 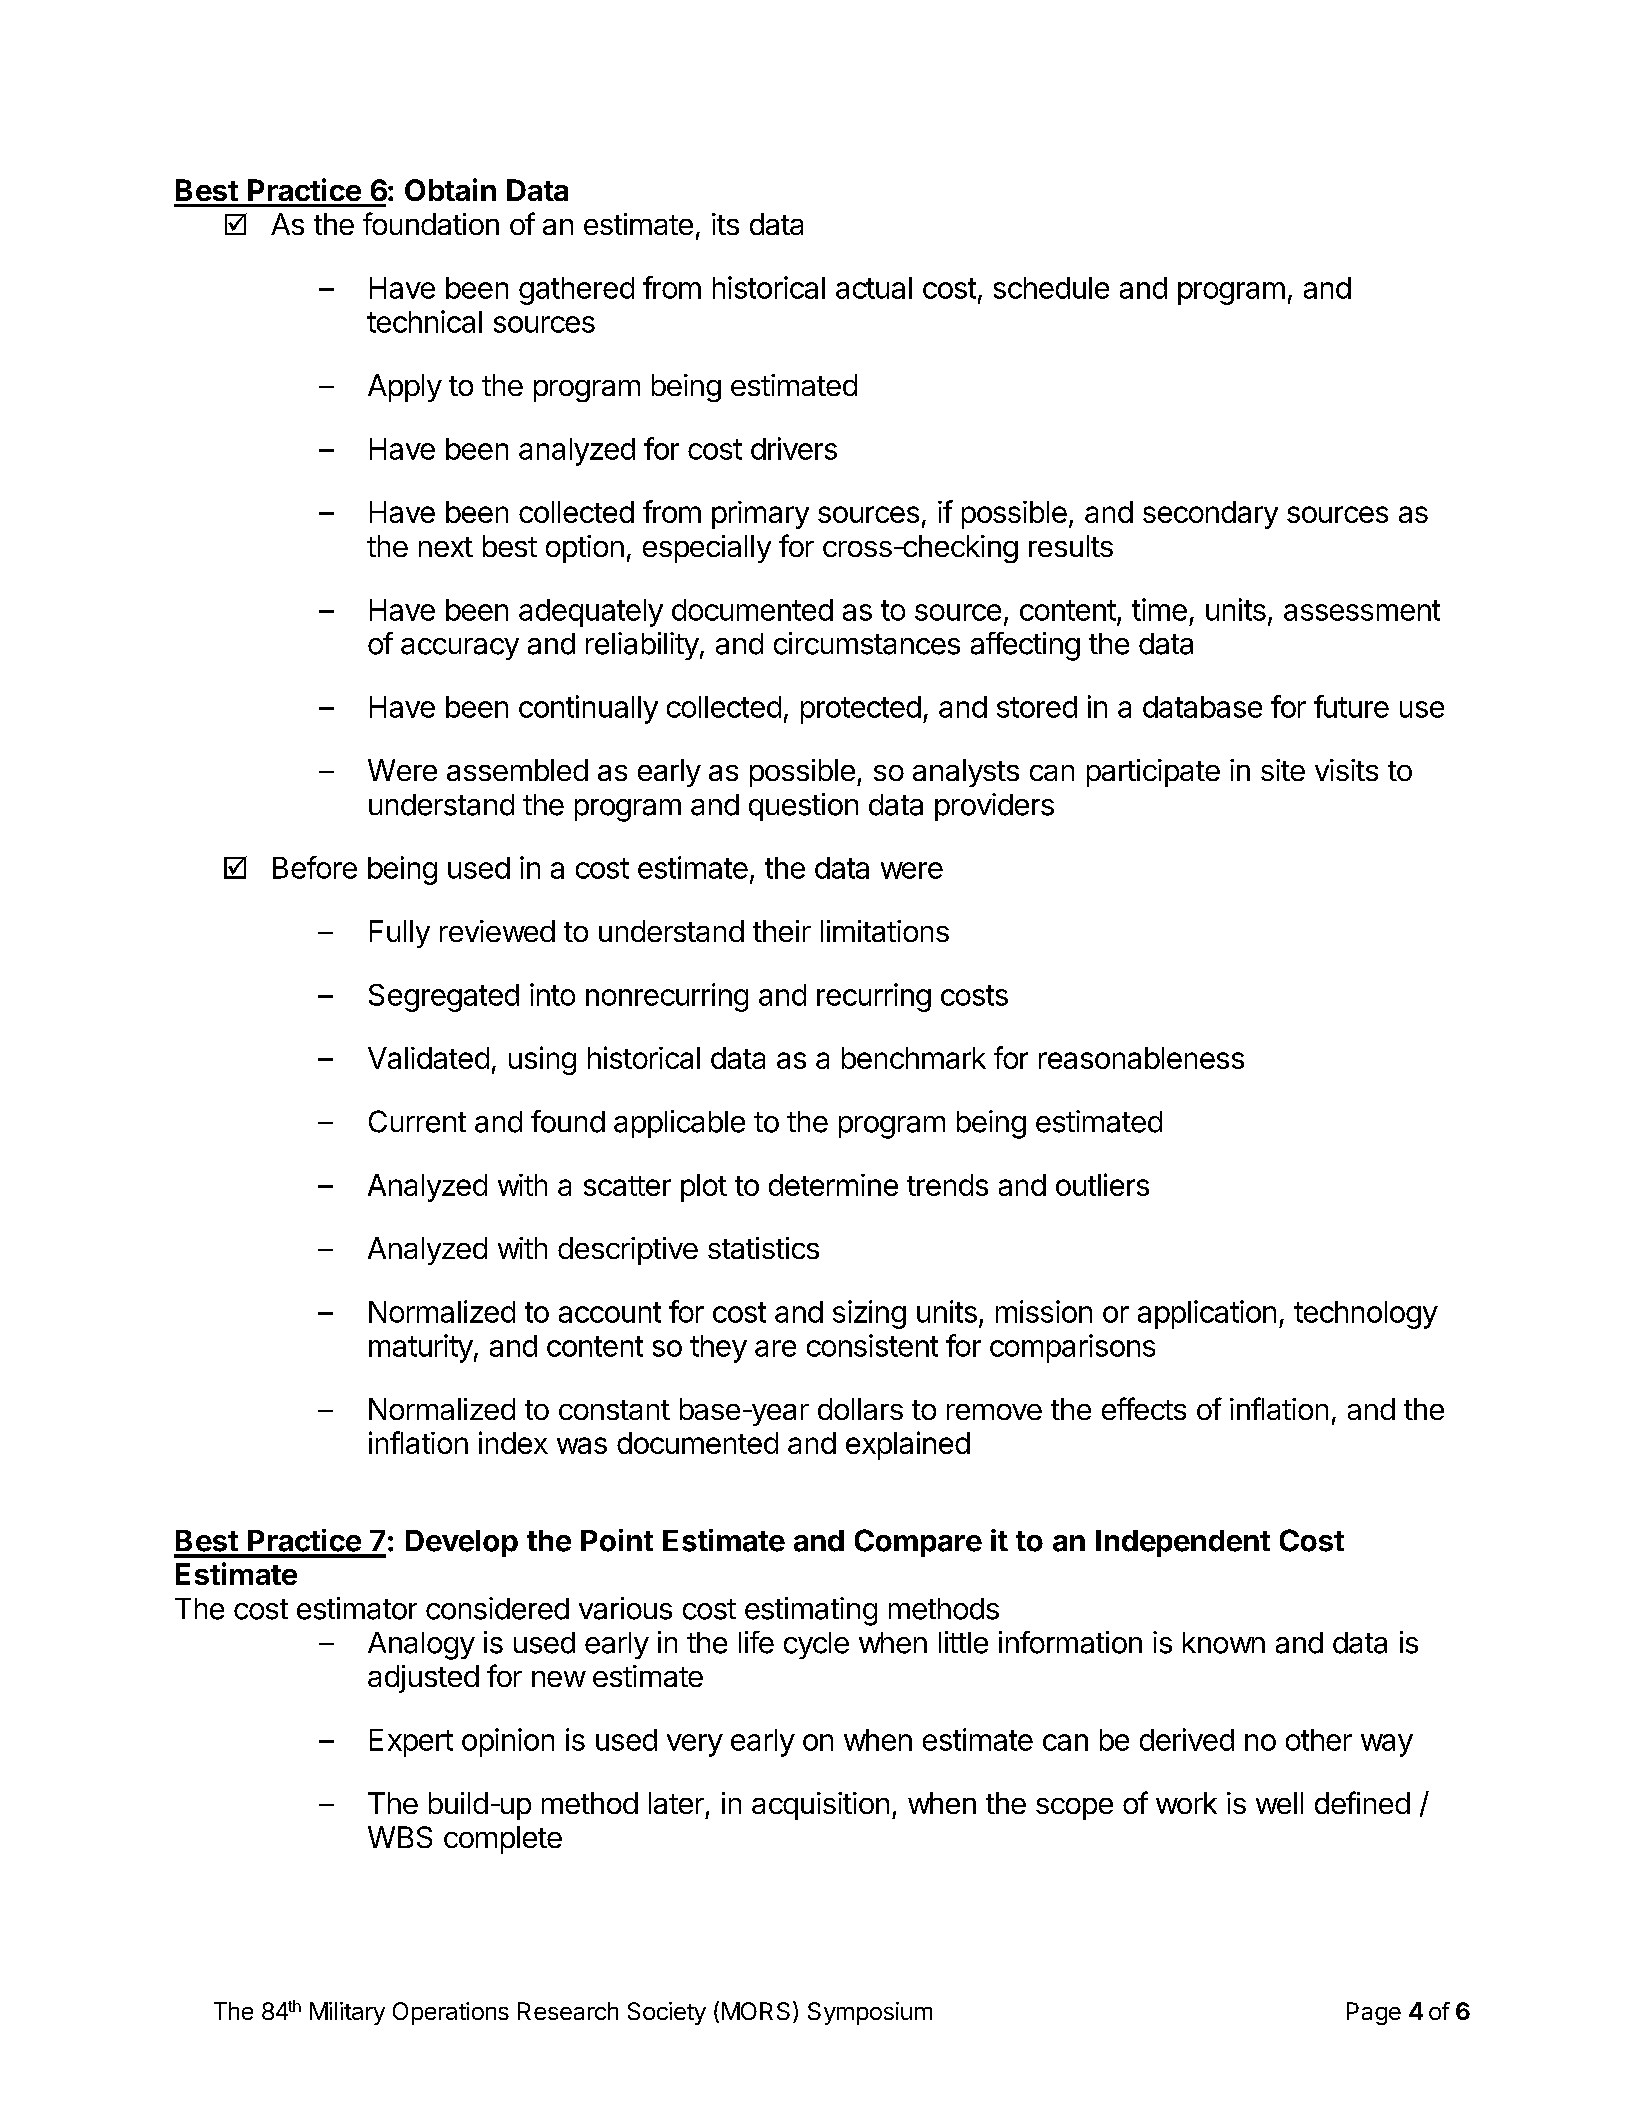 I want to click on Develop, so click(x=462, y=1543).
